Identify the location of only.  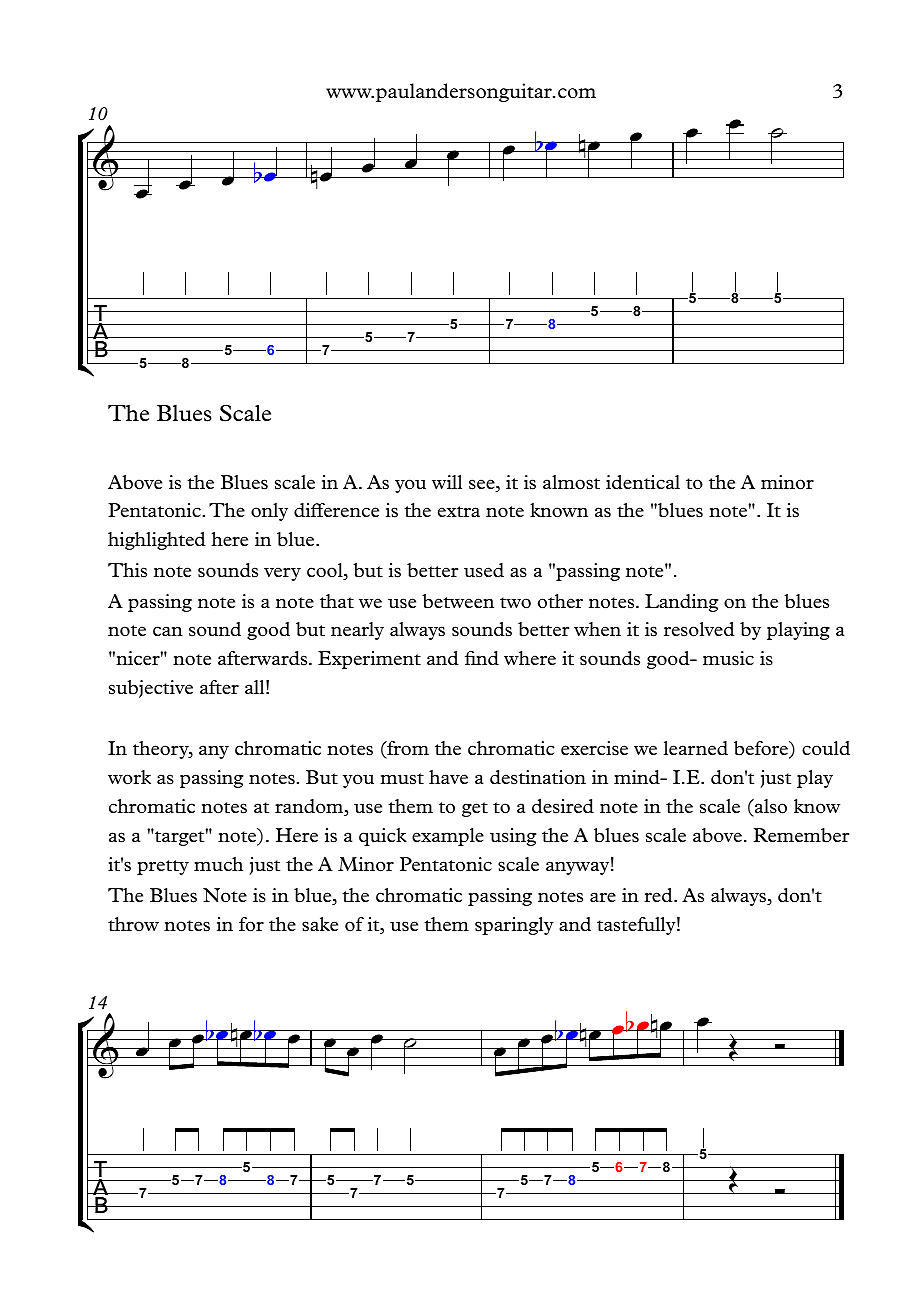
(269, 512).
